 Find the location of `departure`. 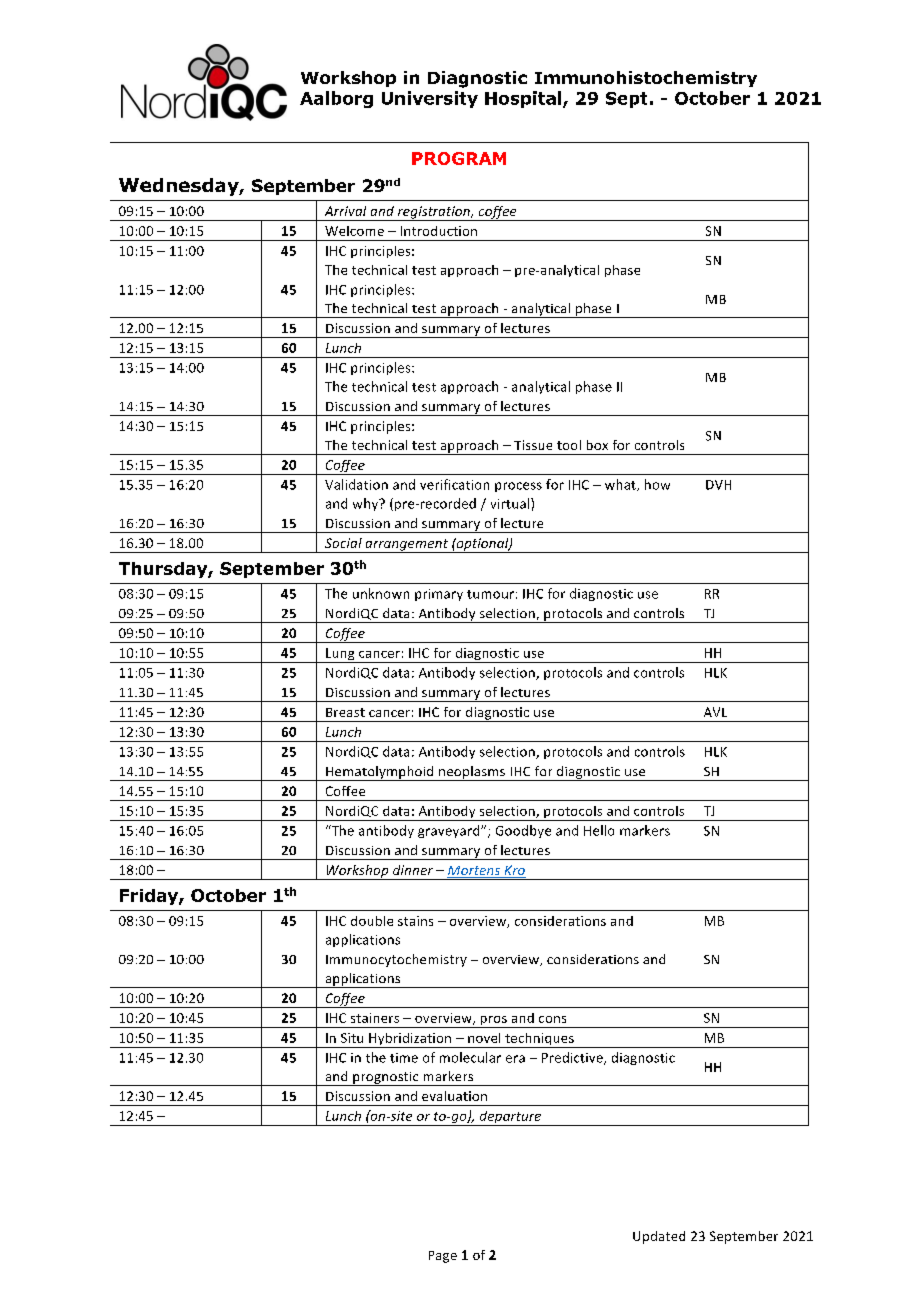

departure is located at coordinates (510, 1118).
